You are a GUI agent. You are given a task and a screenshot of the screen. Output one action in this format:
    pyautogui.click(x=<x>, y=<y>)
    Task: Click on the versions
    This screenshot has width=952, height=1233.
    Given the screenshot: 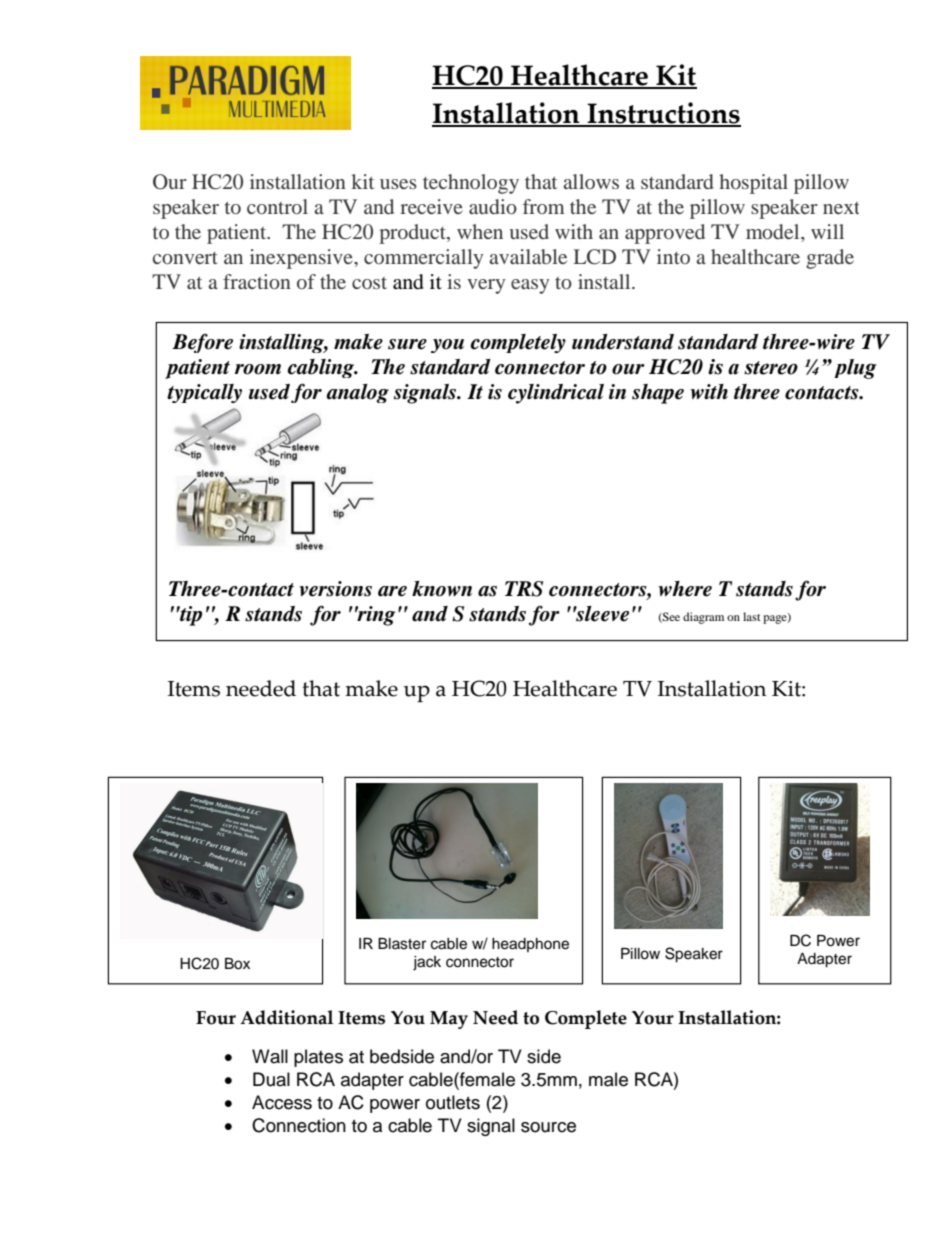 What is the action you would take?
    pyautogui.click(x=335, y=589)
